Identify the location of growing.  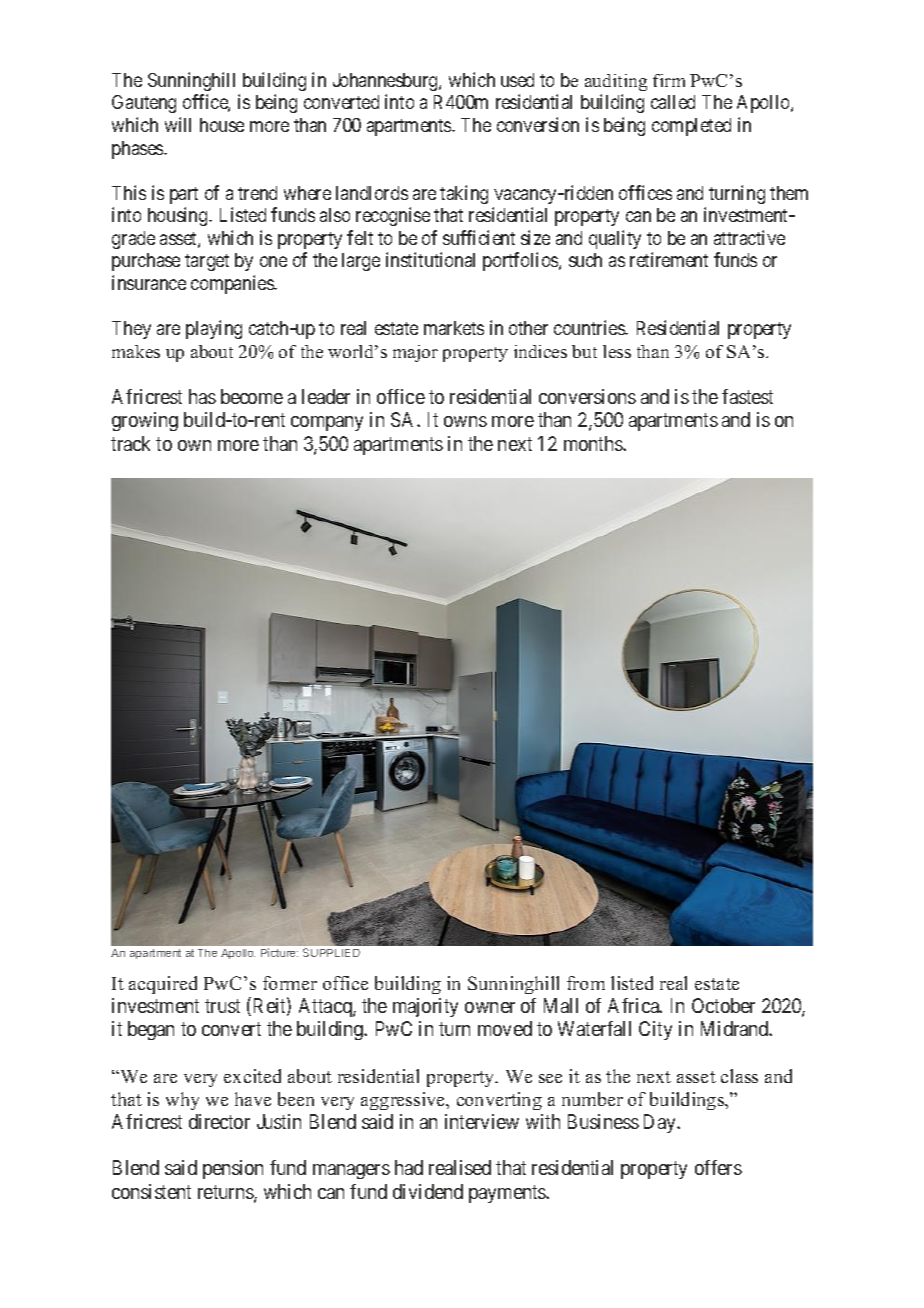
(145, 421).
